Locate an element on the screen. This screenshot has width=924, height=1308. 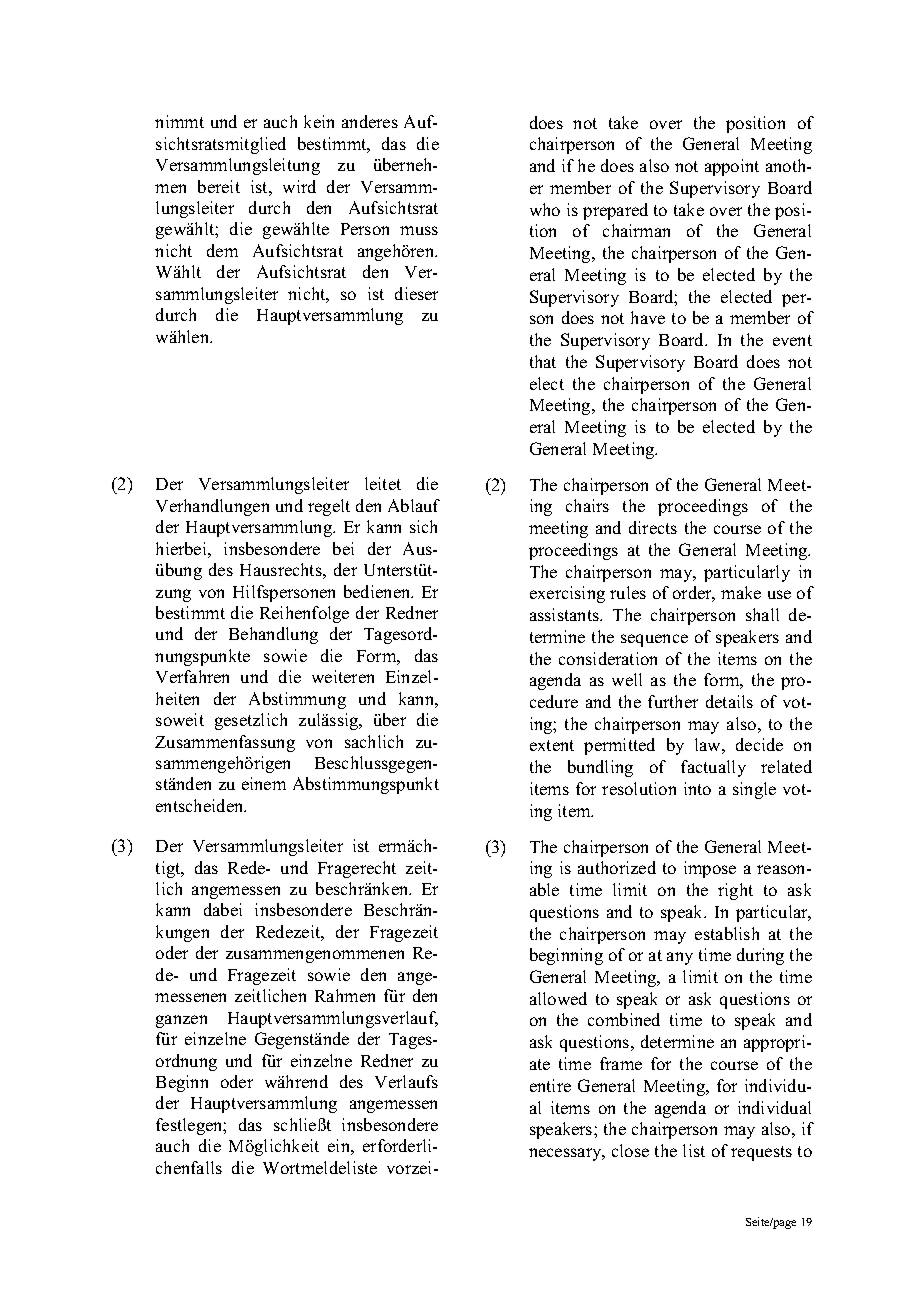
who is located at coordinates (545, 209).
